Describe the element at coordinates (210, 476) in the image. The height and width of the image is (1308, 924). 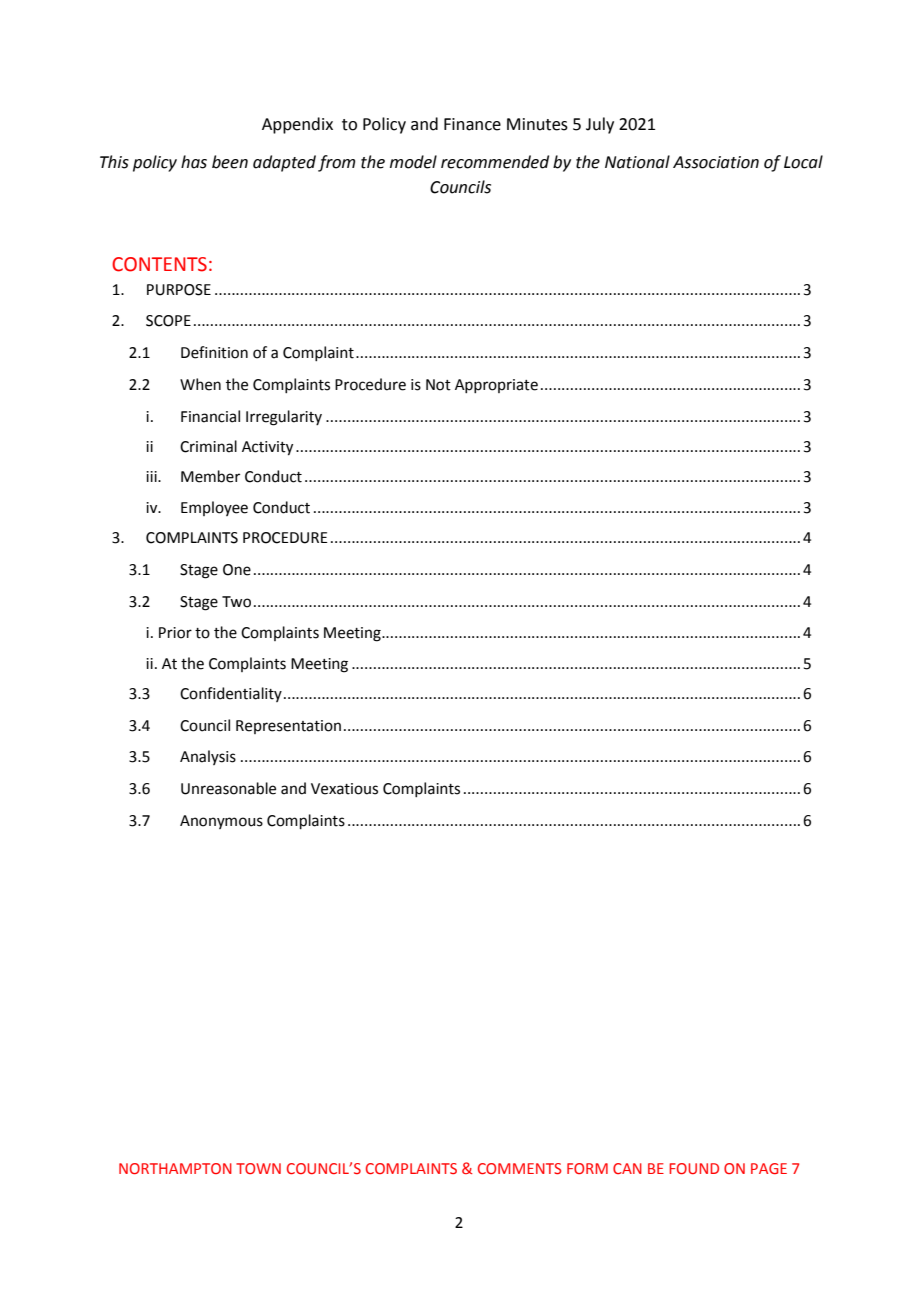
I see `Member` at that location.
